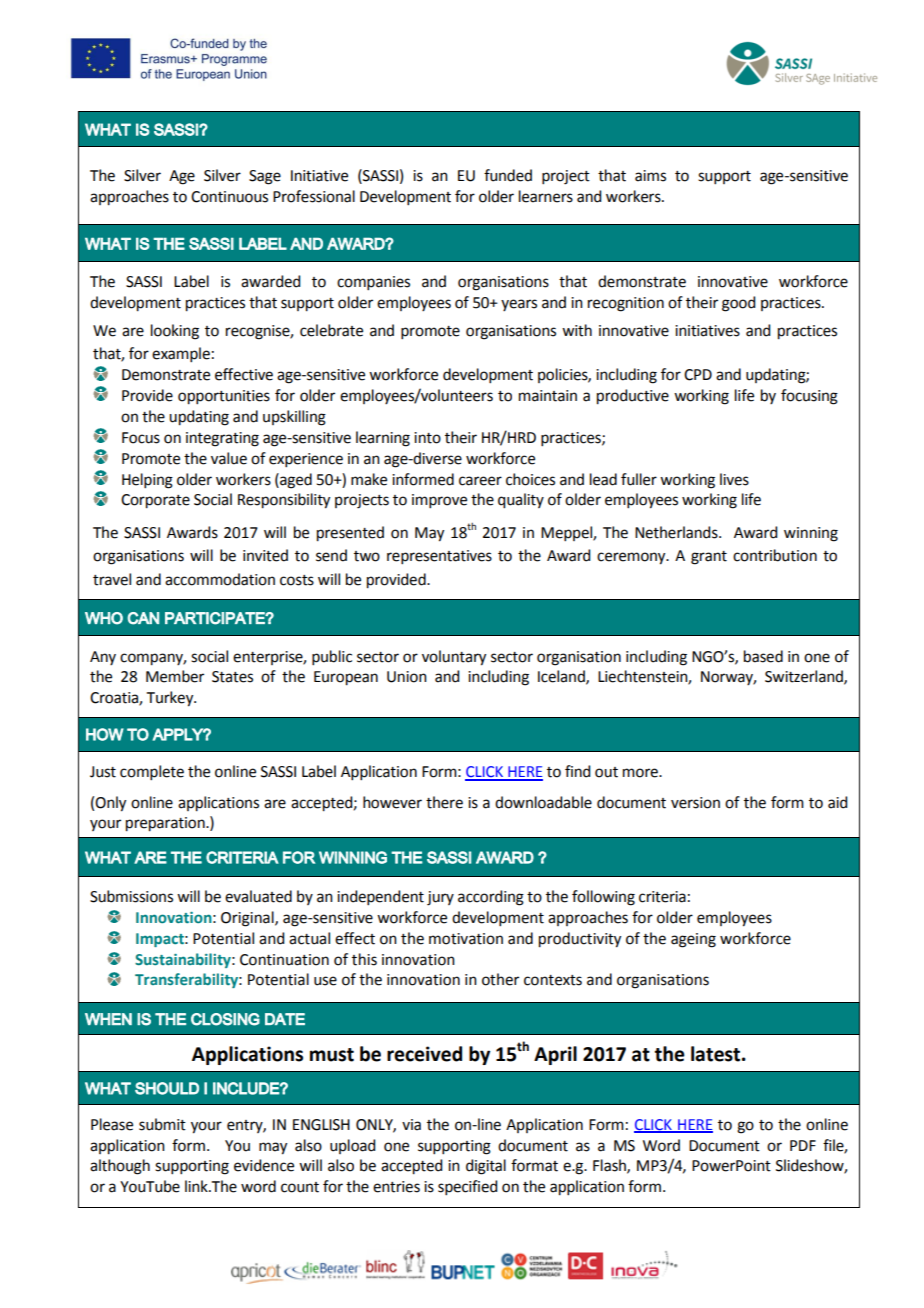 This screenshot has height=1308, width=924. What do you see at coordinates (439, 501) in the screenshot?
I see `improve` at bounding box center [439, 501].
